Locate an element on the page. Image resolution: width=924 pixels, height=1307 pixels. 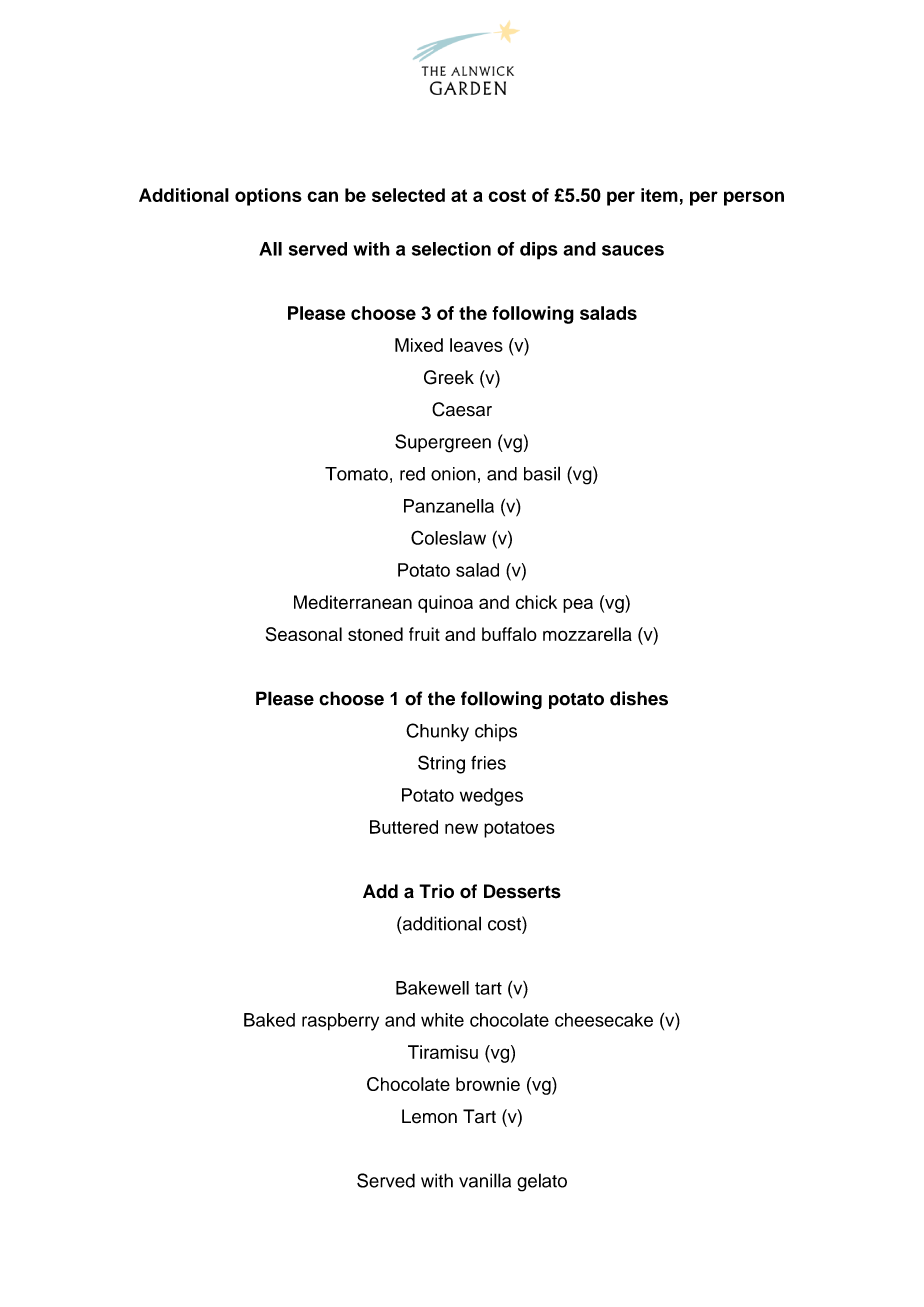
Seasonal is located at coordinates (304, 634).
